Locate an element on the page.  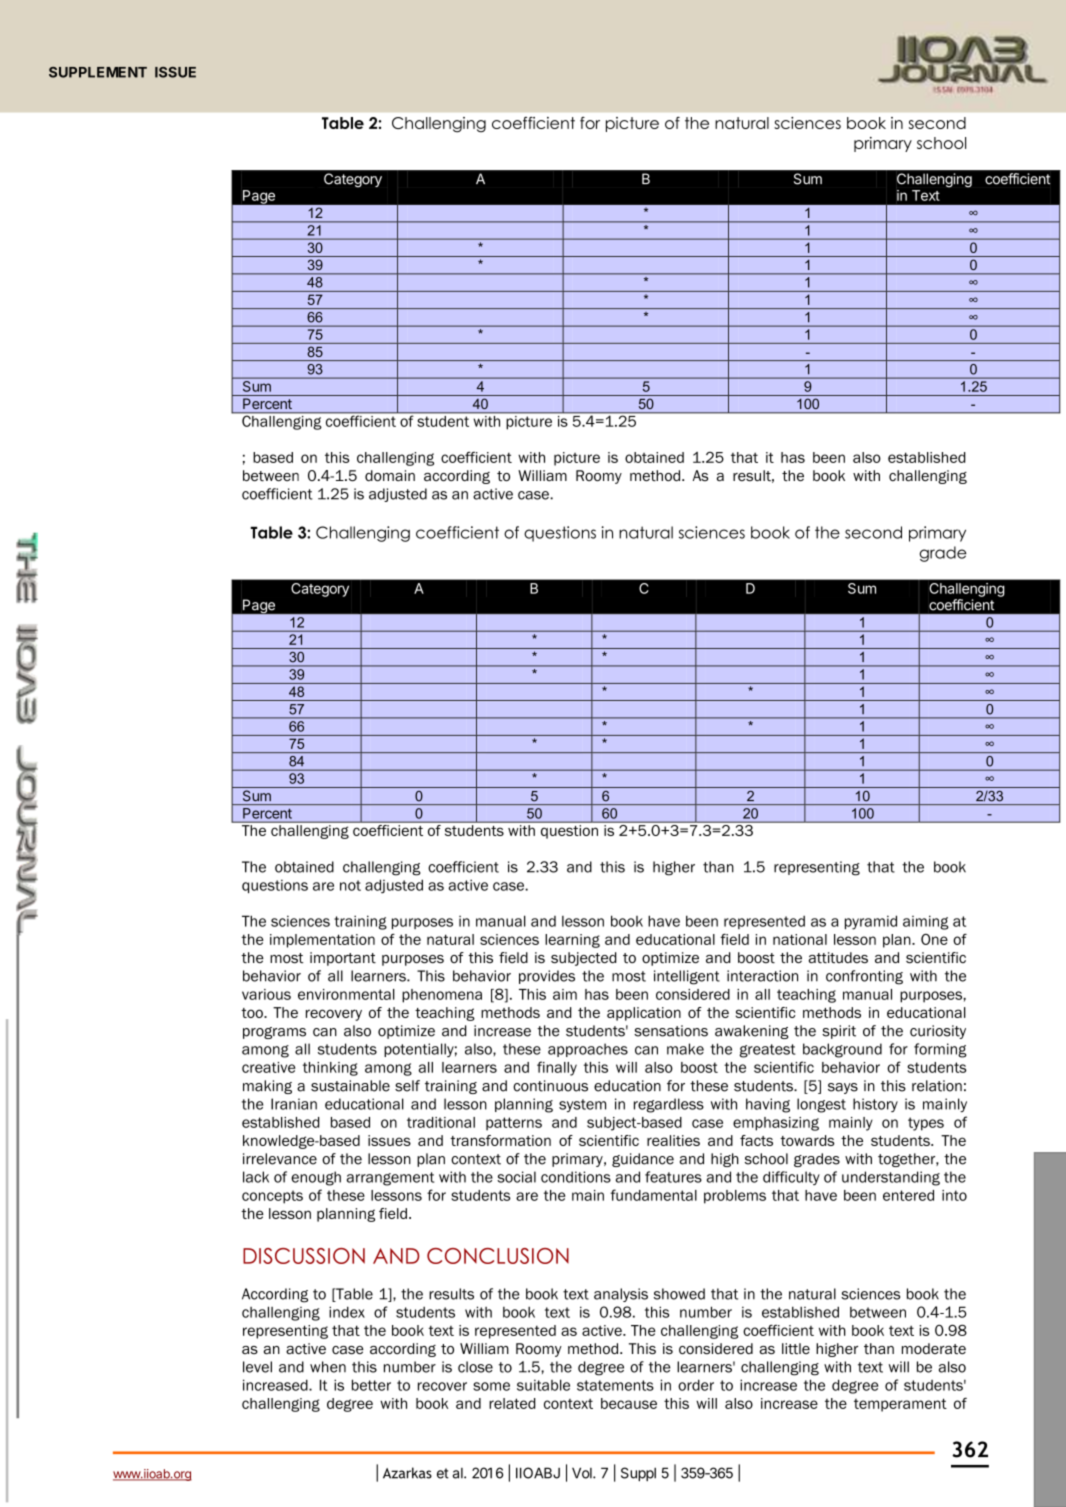
history is located at coordinates (875, 1105).
